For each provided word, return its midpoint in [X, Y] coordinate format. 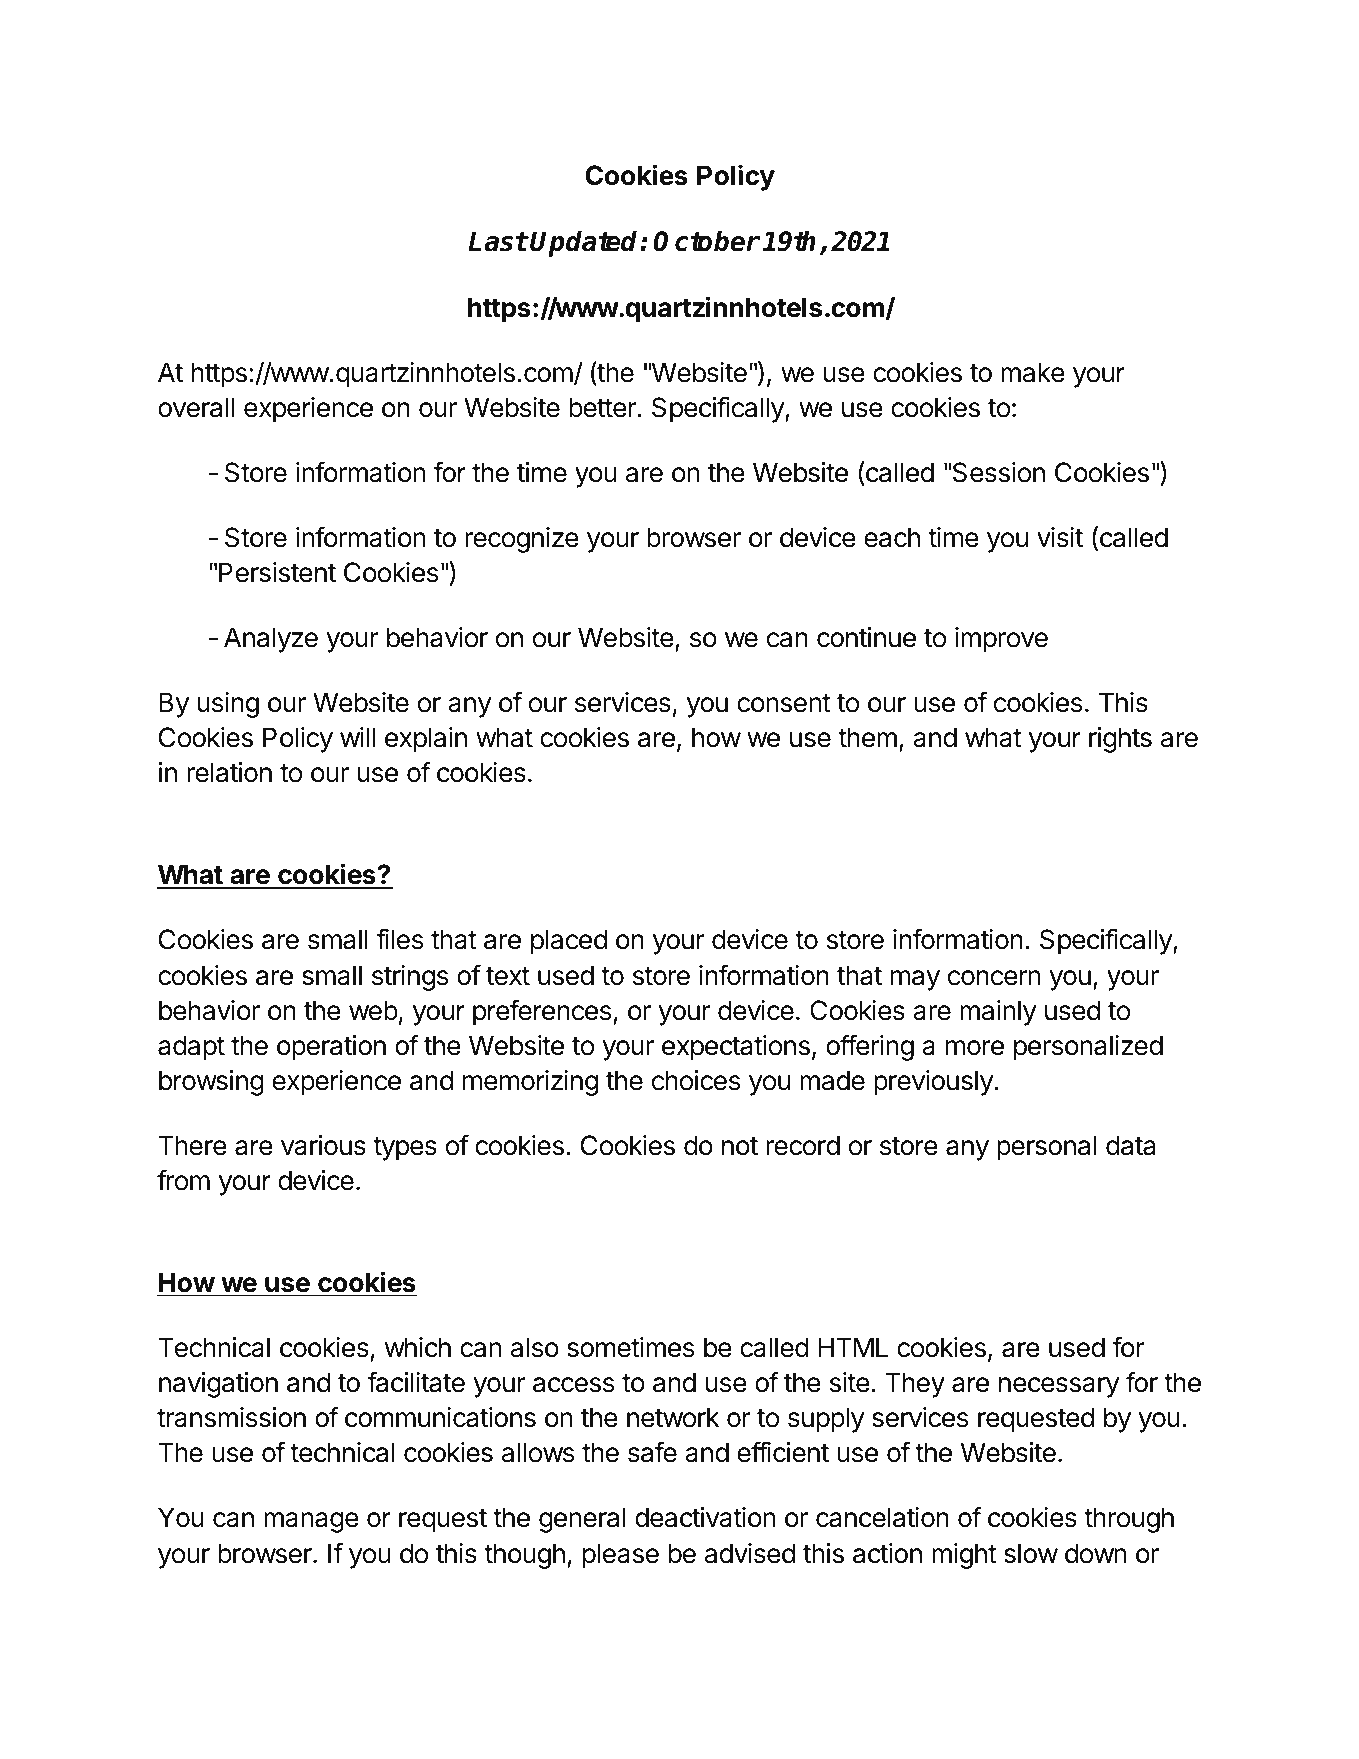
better [603, 407]
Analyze [271, 640]
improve [1001, 640]
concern [994, 978]
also [535, 1347]
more [974, 1048]
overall [196, 407]
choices [696, 1080]
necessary [1059, 1387]
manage [311, 1522]
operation [331, 1048]
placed [569, 942]
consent [784, 703]
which [418, 1347]
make [1033, 372]
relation [229, 772]
